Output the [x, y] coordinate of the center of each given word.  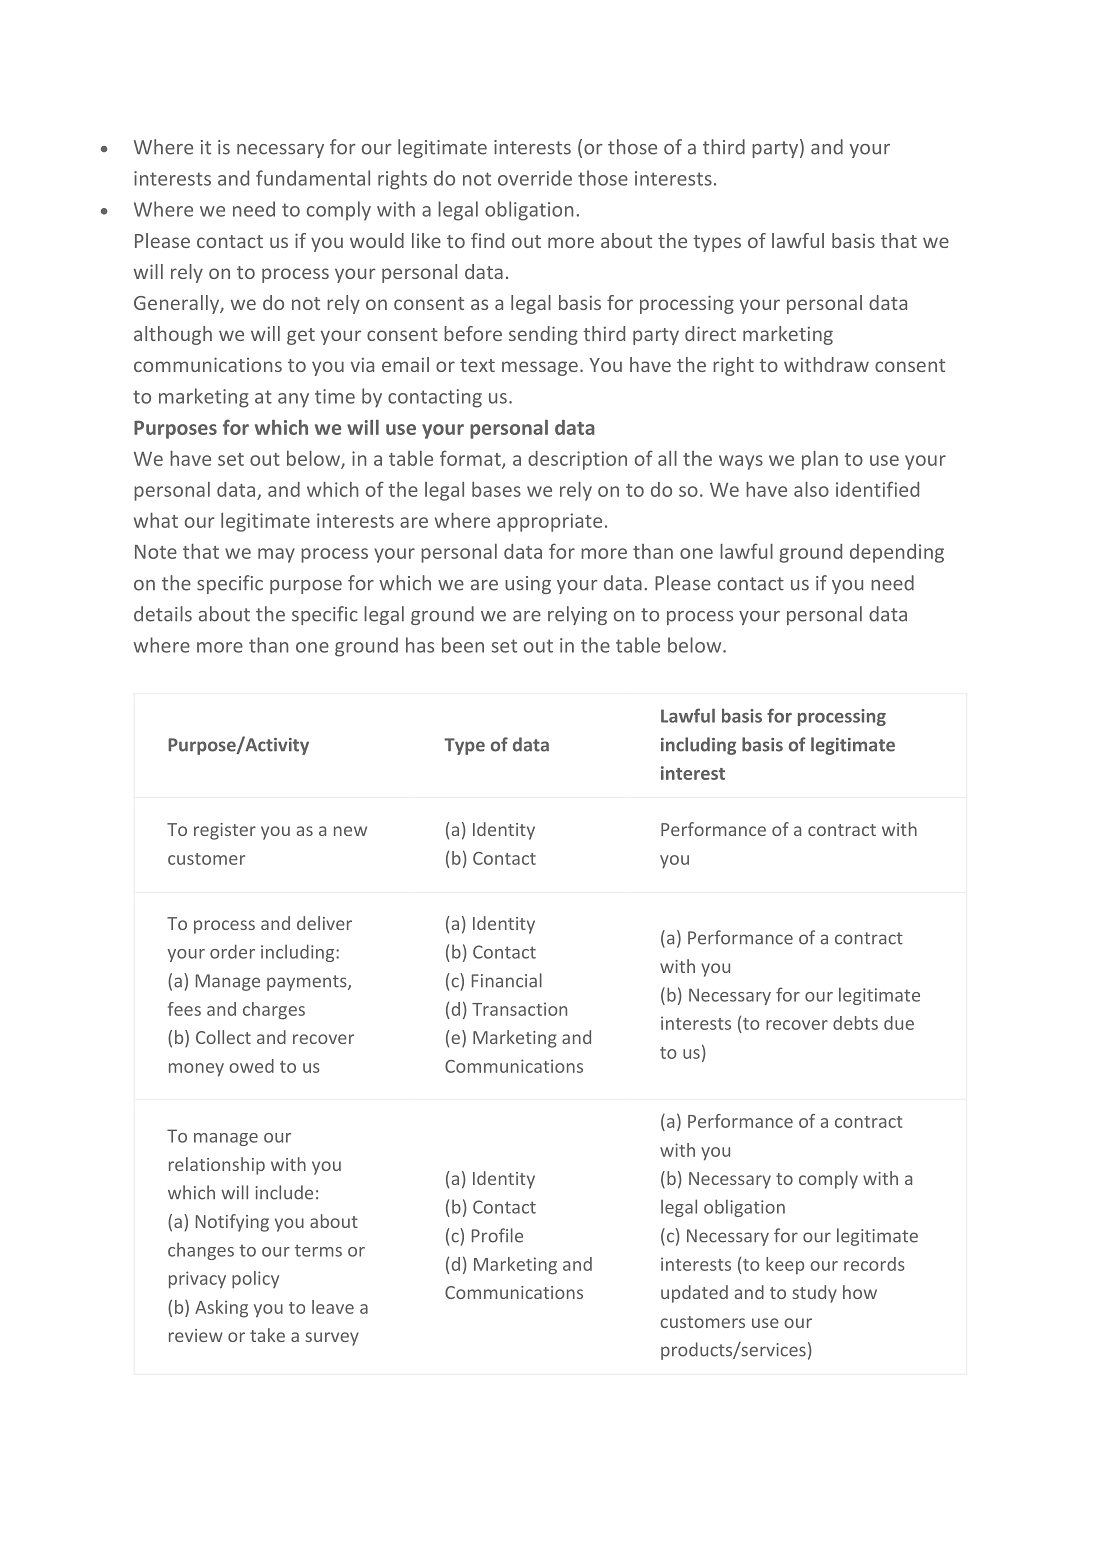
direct [710, 333]
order [232, 951]
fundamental [313, 178]
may [276, 555]
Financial [507, 980]
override [535, 178]
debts [855, 1023]
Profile [497, 1235]
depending [897, 553]
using [528, 585]
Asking [221, 1309]
